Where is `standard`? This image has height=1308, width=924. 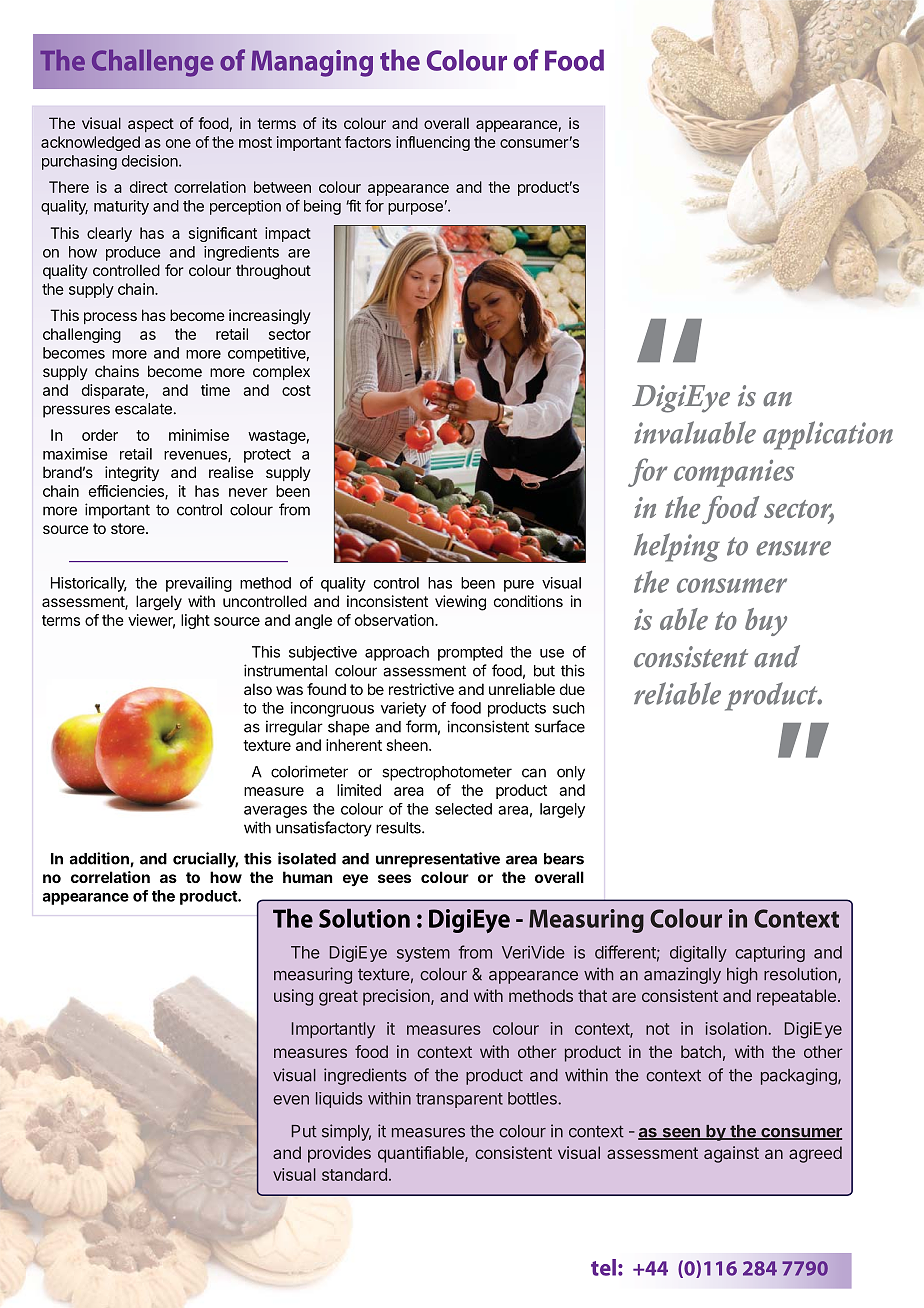
standard is located at coordinates (354, 1174).
